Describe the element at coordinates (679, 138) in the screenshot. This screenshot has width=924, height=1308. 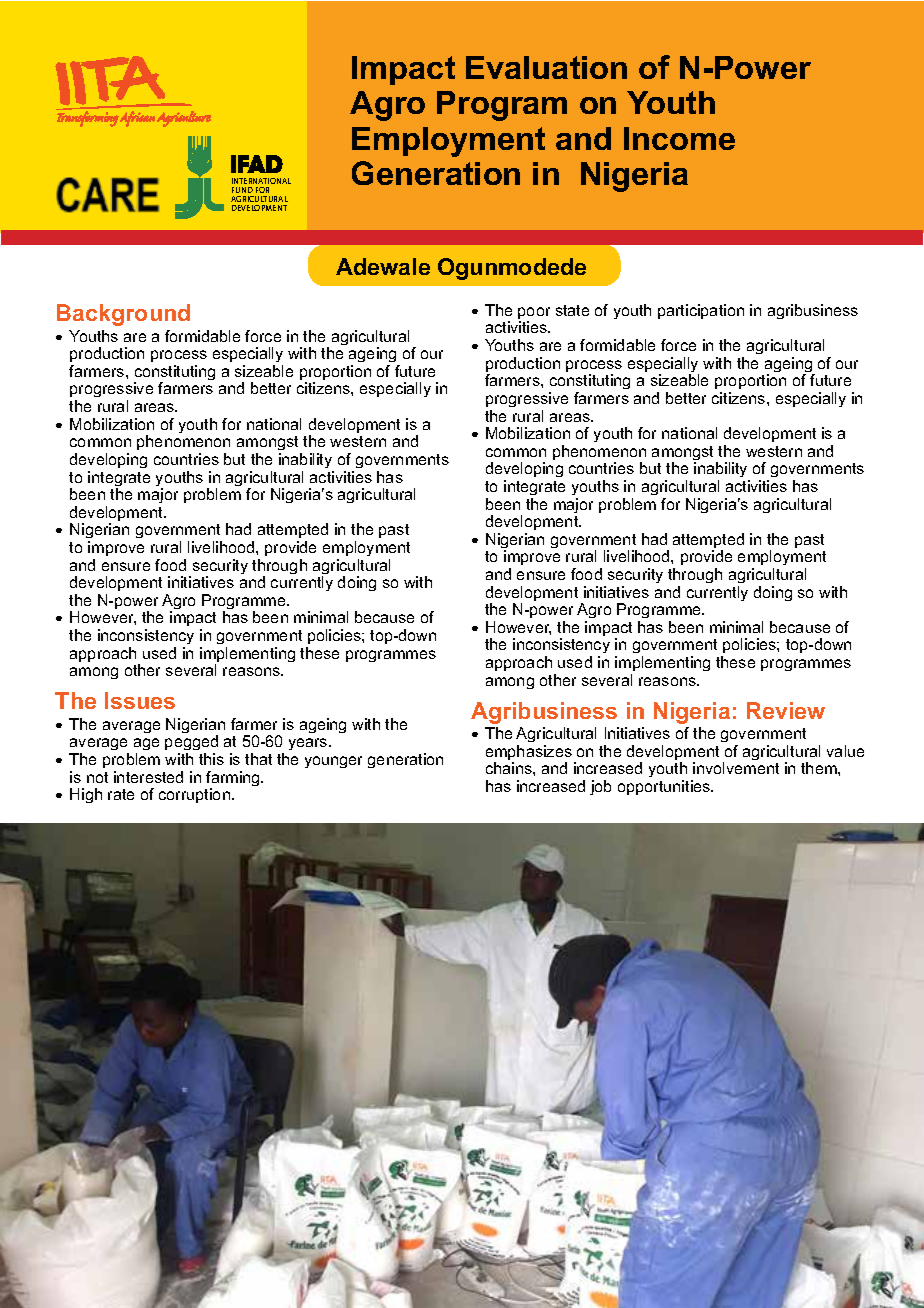
I see `Income` at that location.
